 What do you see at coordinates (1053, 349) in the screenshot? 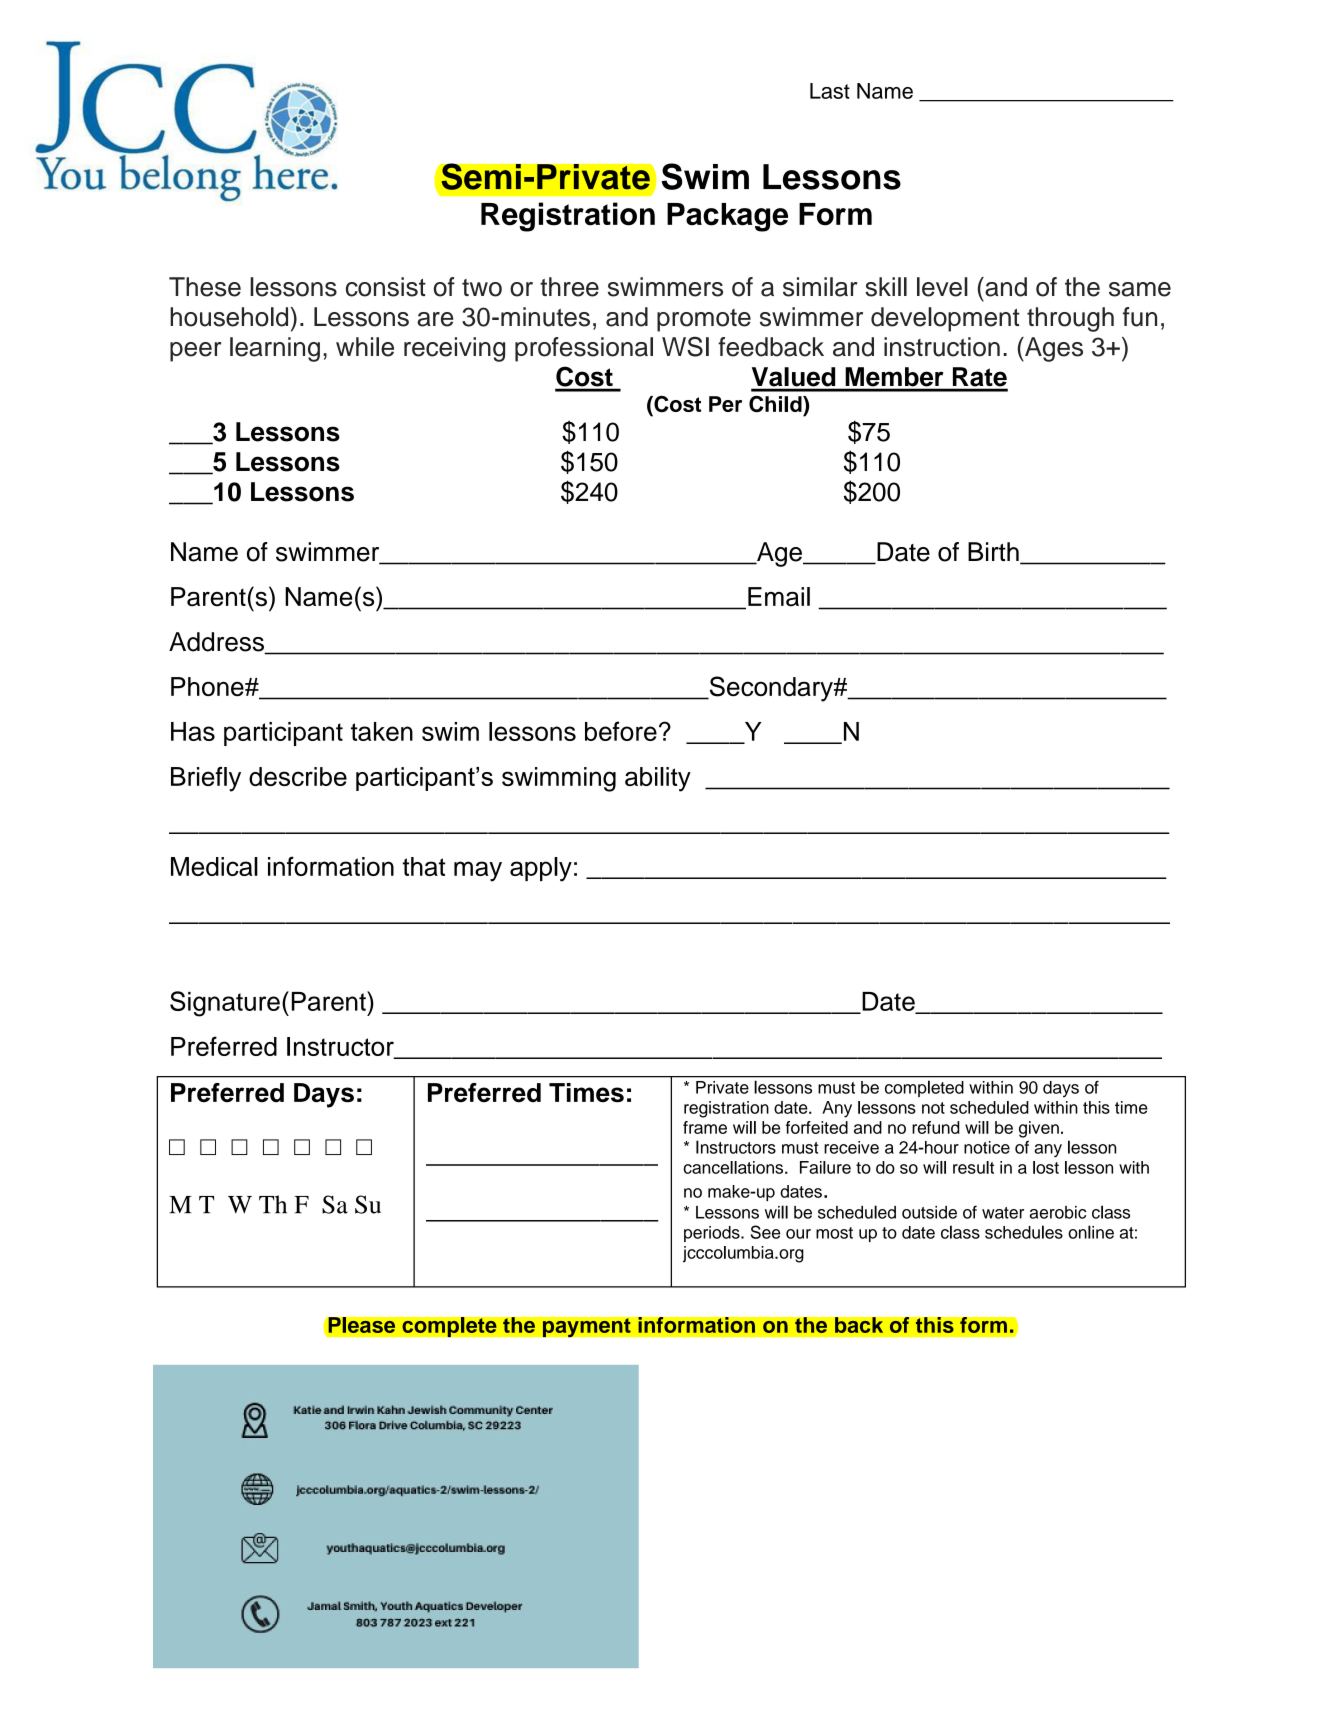
I see `Ages` at bounding box center [1053, 349].
